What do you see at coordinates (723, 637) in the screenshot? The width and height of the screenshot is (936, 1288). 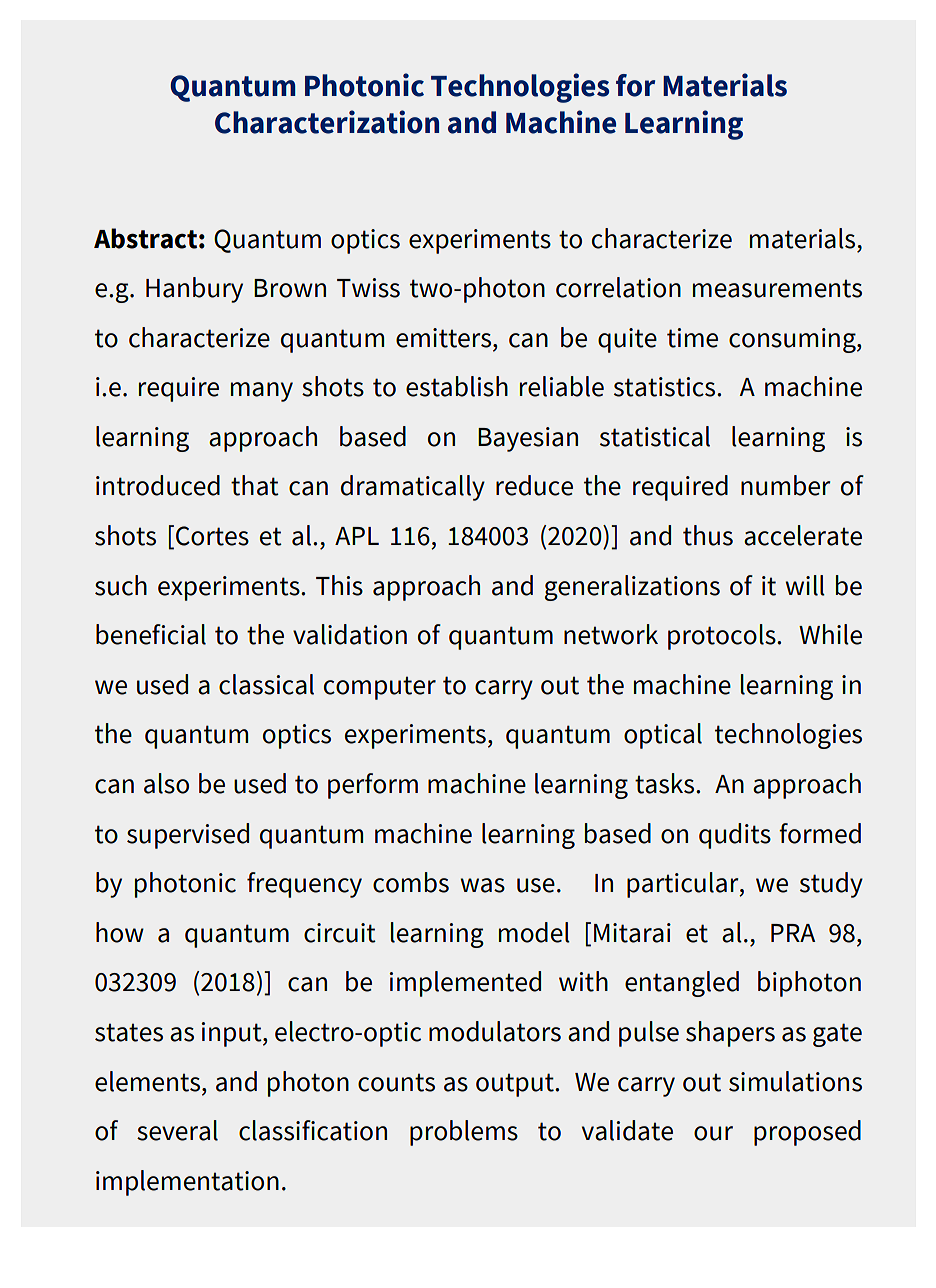 I see `protocols` at bounding box center [723, 637].
